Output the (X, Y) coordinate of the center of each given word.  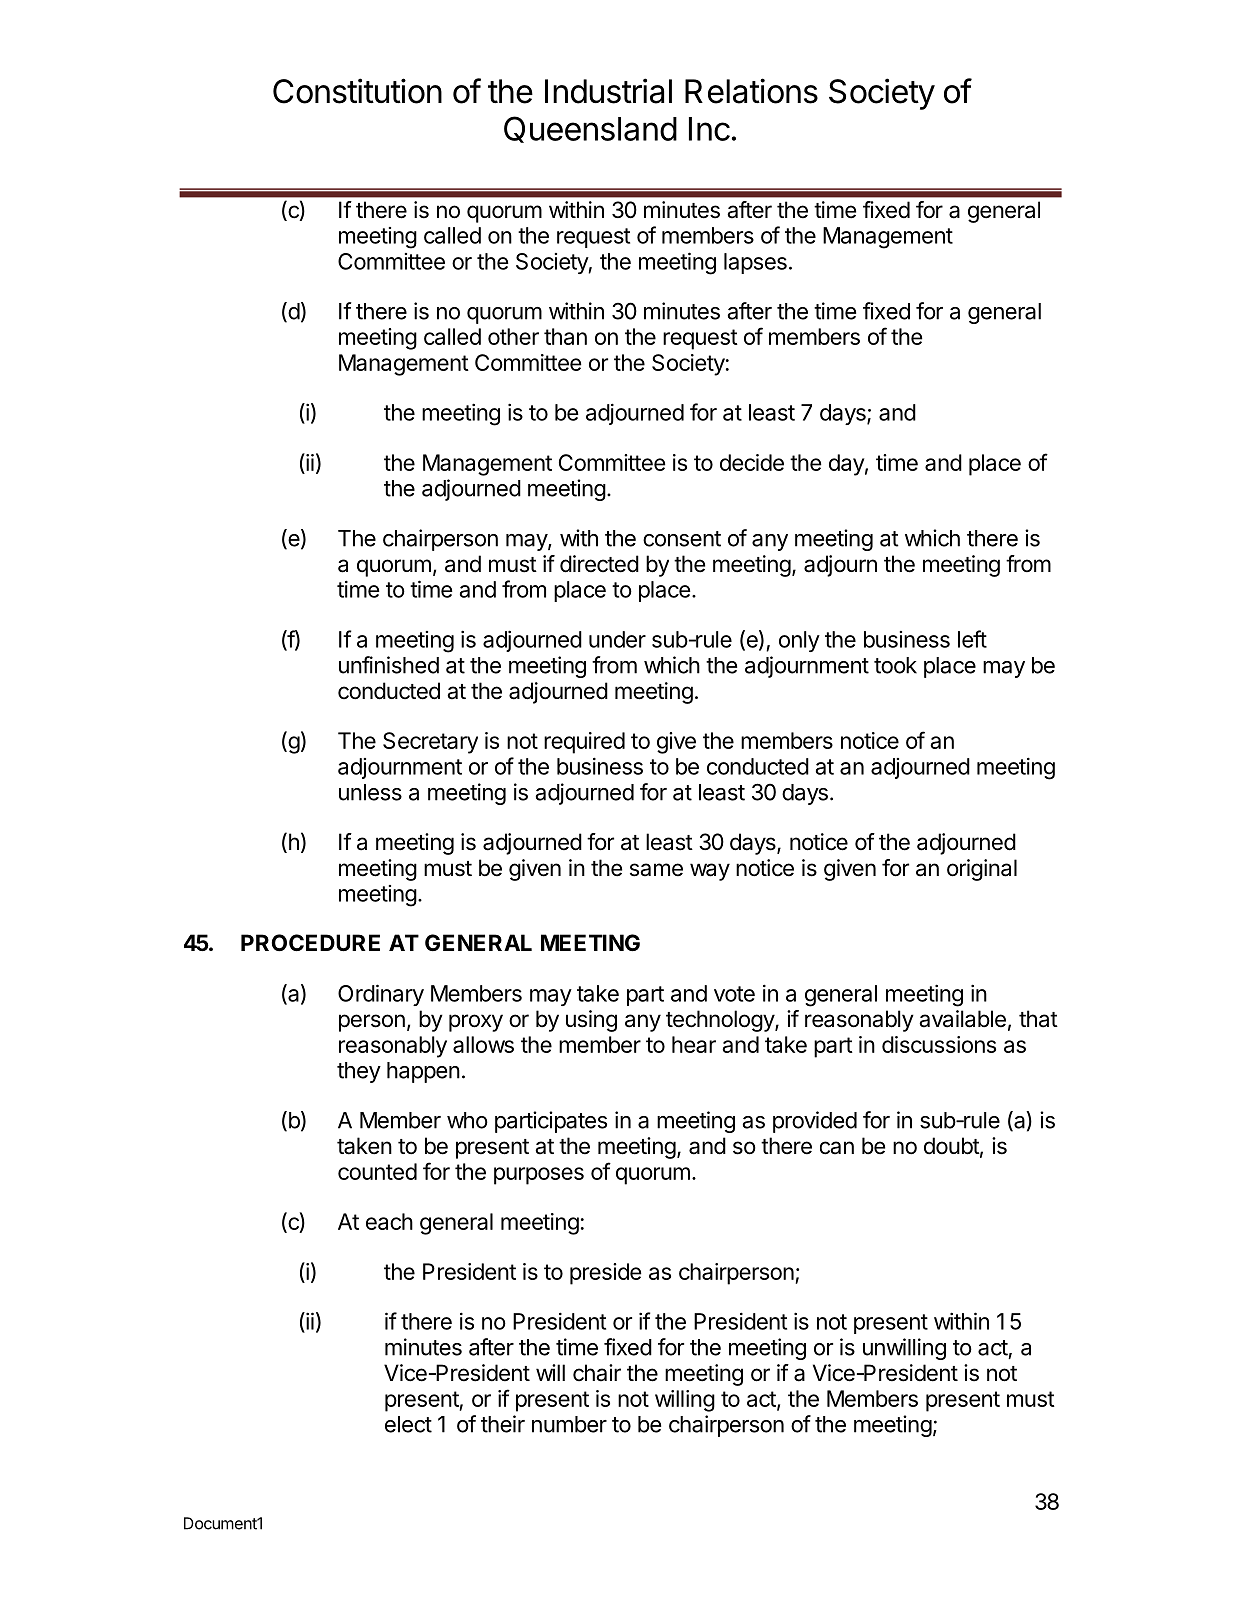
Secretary (430, 743)
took (895, 665)
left (972, 639)
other (513, 336)
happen (423, 1072)
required (584, 743)
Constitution (357, 91)
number (569, 1424)
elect (408, 1424)
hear (694, 1044)
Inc (709, 129)
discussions (939, 1044)
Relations (751, 91)
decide (752, 462)
